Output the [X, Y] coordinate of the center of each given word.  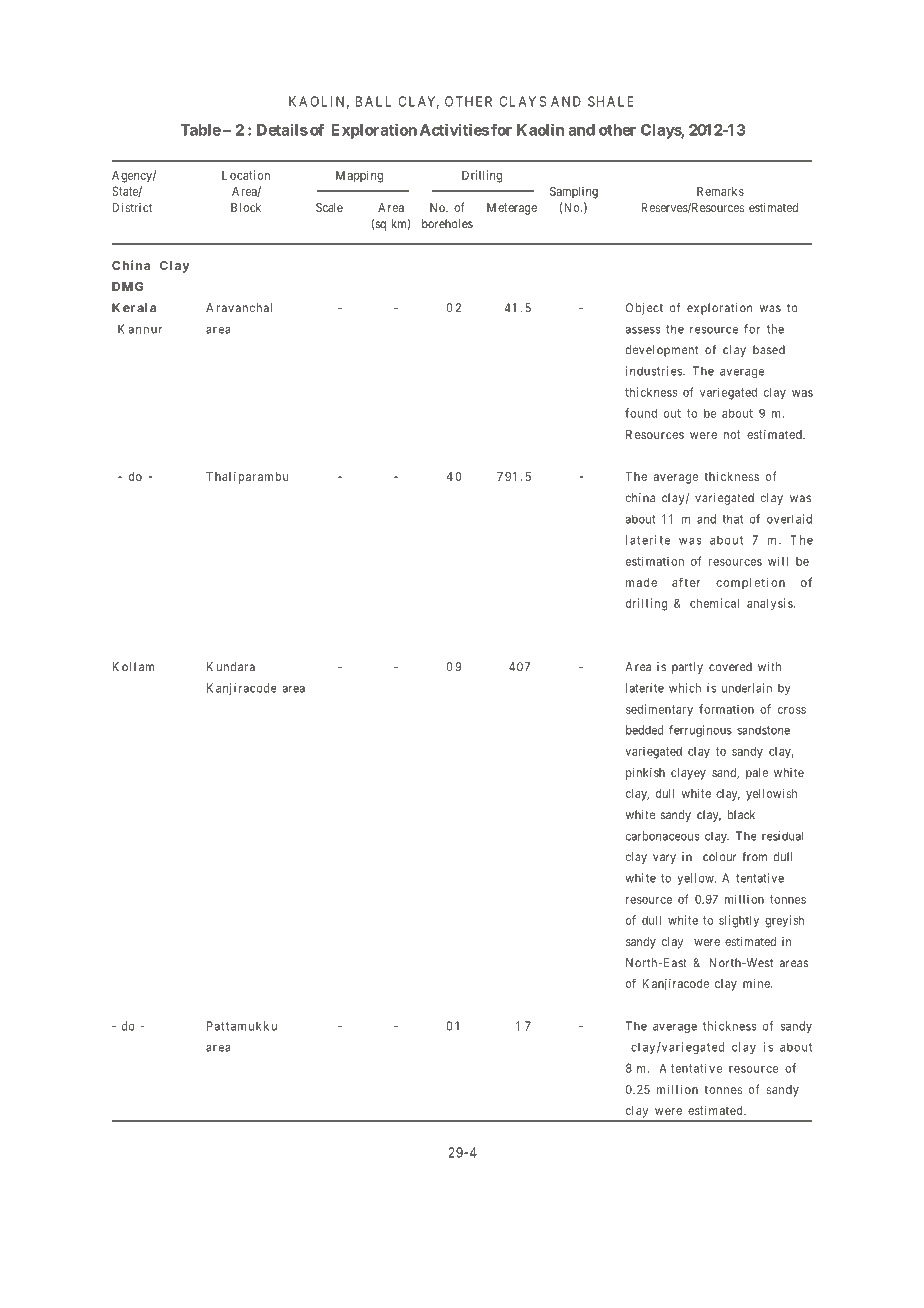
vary [664, 859]
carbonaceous [662, 836]
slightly [739, 921]
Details [282, 129]
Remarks [720, 191]
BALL [373, 101]
